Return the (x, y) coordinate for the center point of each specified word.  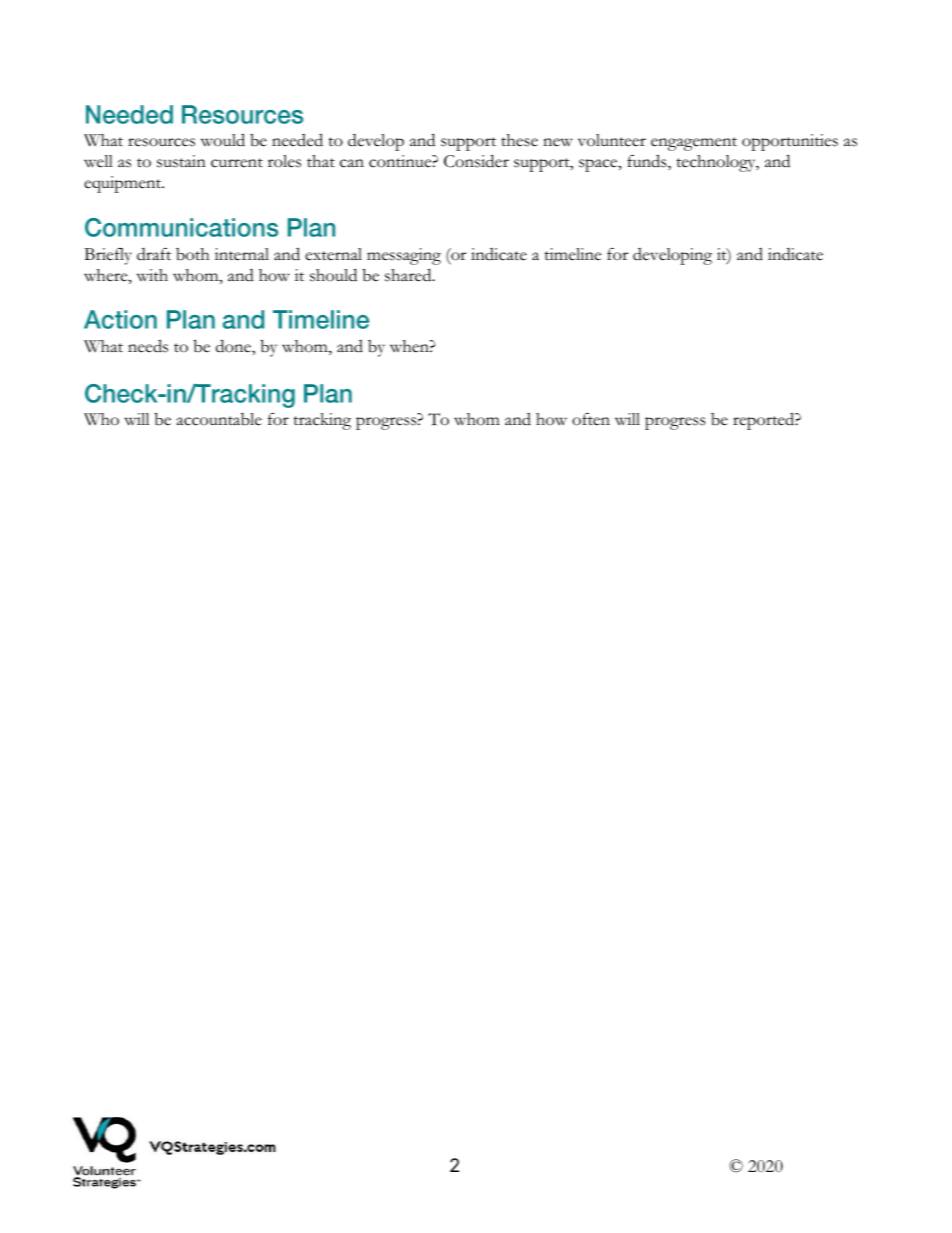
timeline (572, 254)
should (333, 275)
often (591, 419)
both (192, 254)
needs (148, 346)
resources (161, 142)
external (333, 254)
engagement (694, 144)
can (352, 163)
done (234, 346)
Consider (476, 161)
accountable (219, 419)
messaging (404, 256)
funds (648, 162)
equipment (124, 184)
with (152, 275)
